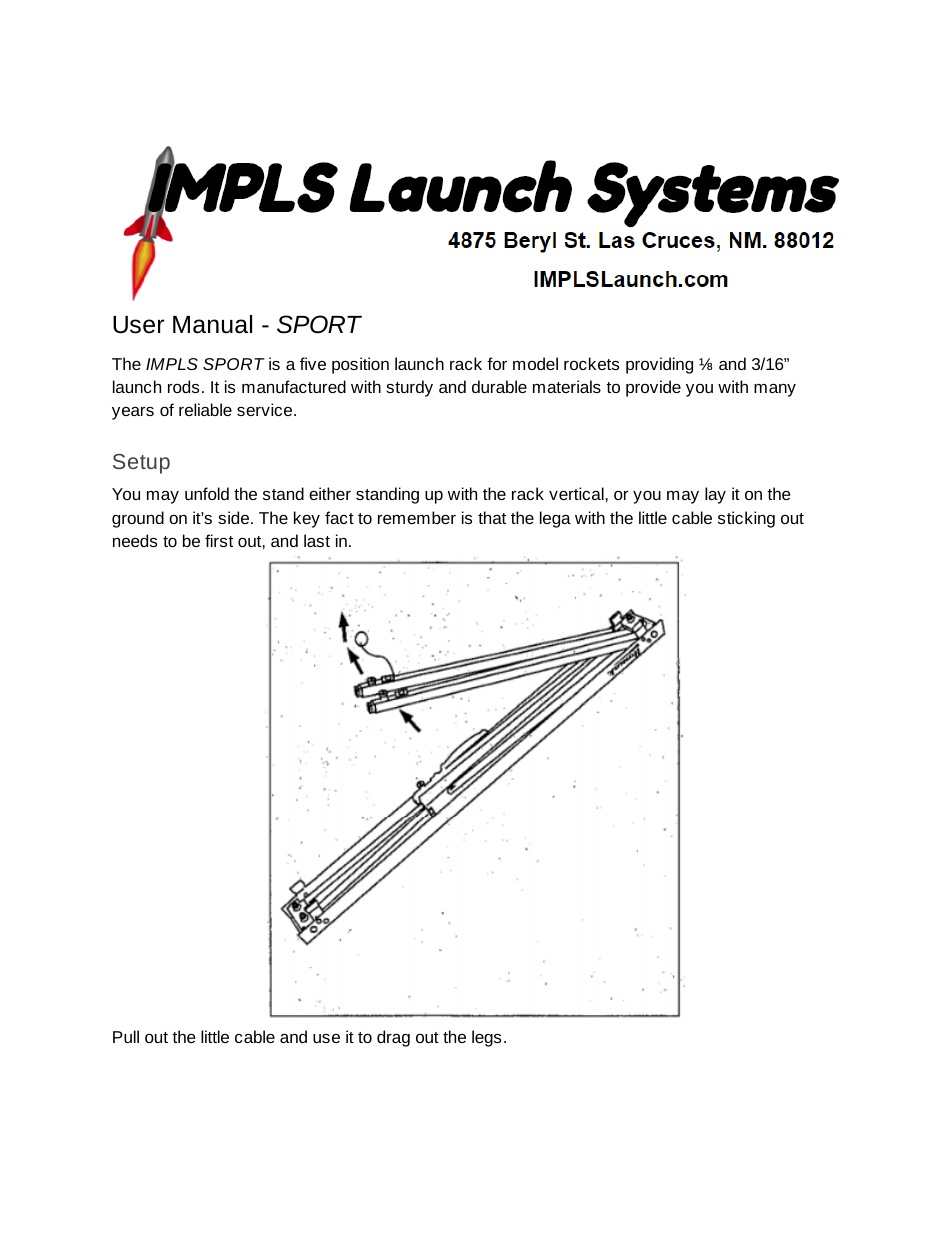  I want to click on lega, so click(555, 519).
